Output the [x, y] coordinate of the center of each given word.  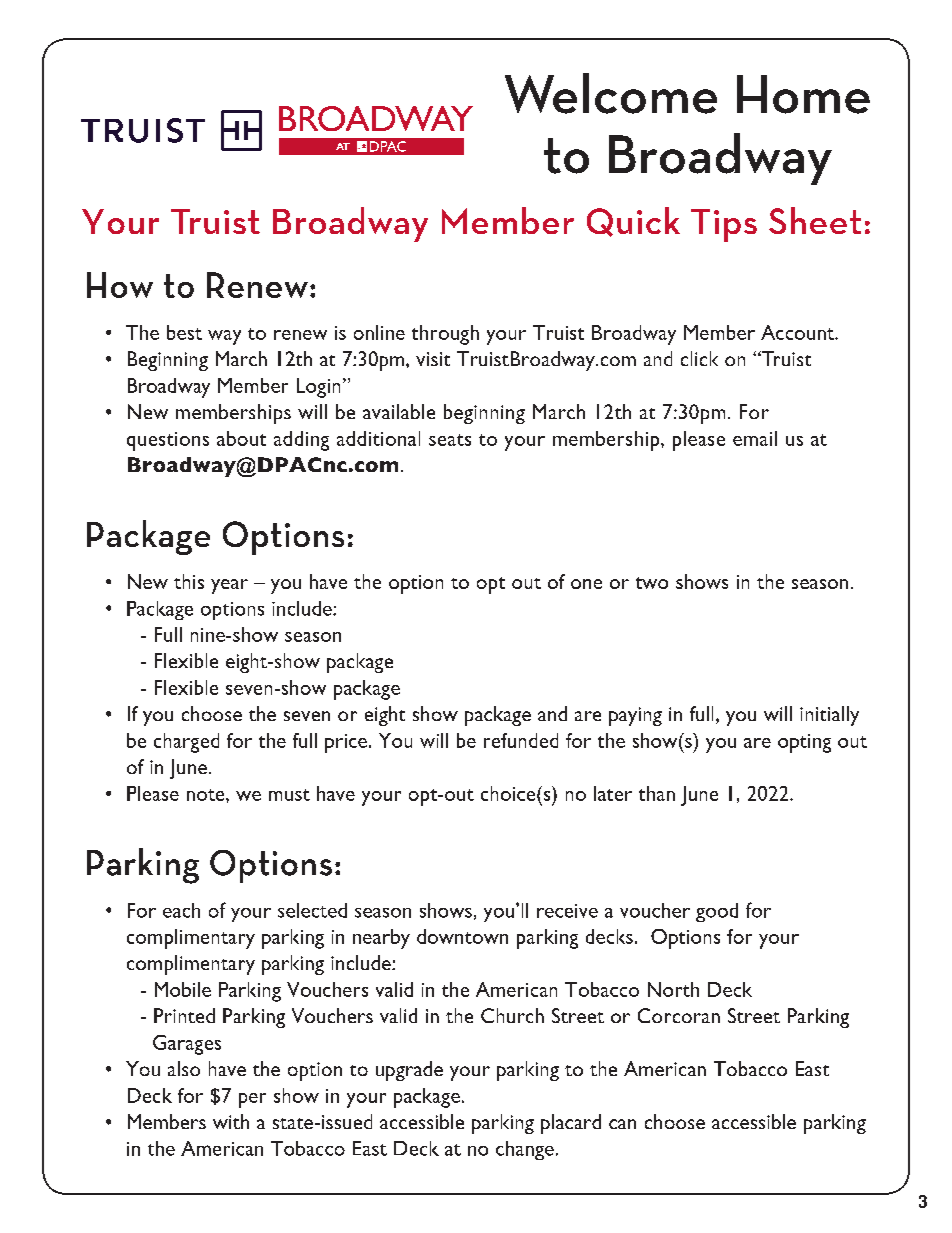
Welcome [611, 93]
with [231, 1121]
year [229, 586]
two [652, 583]
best [184, 332]
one [586, 584]
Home [803, 94]
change [525, 1150]
